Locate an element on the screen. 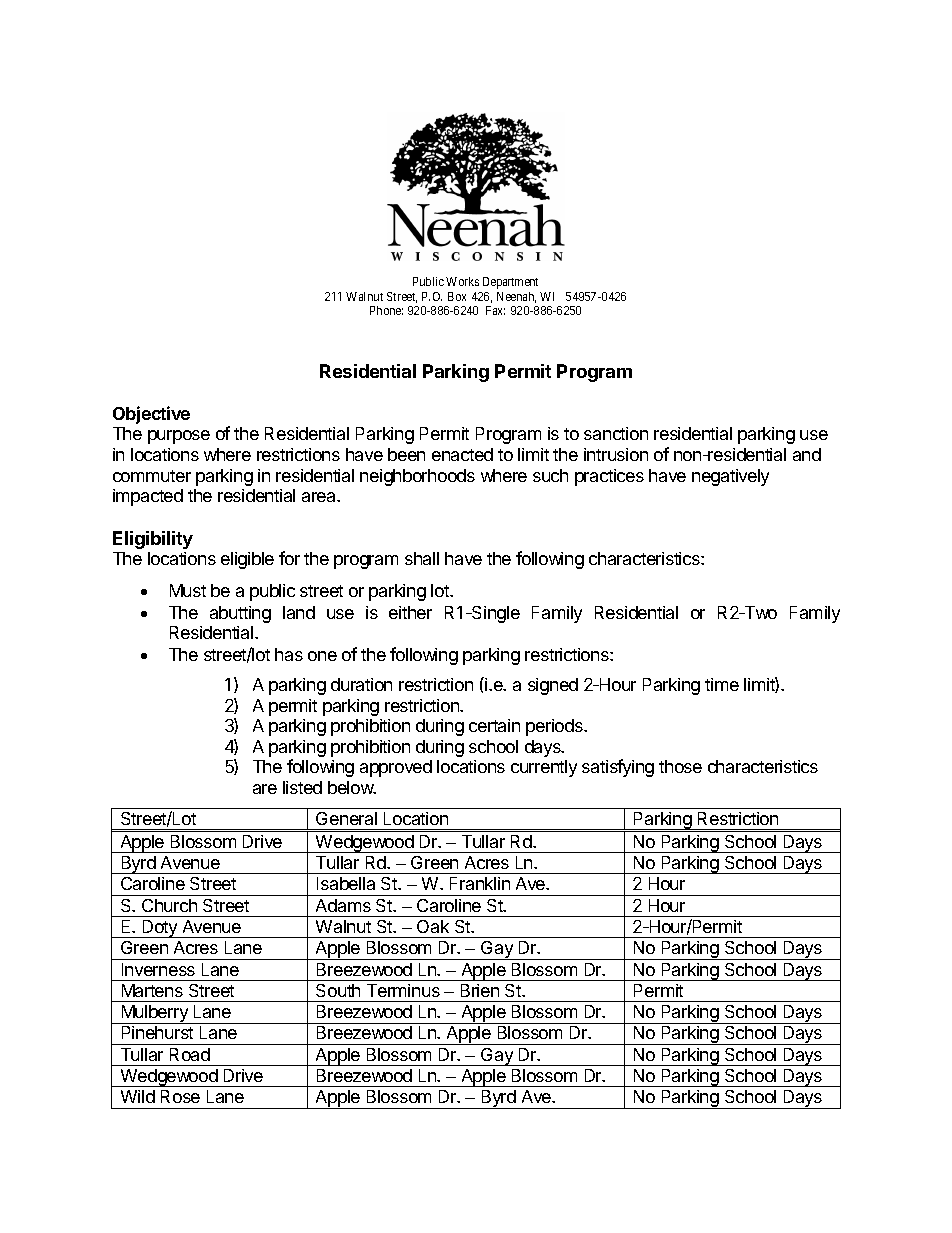  approved is located at coordinates (396, 768).
